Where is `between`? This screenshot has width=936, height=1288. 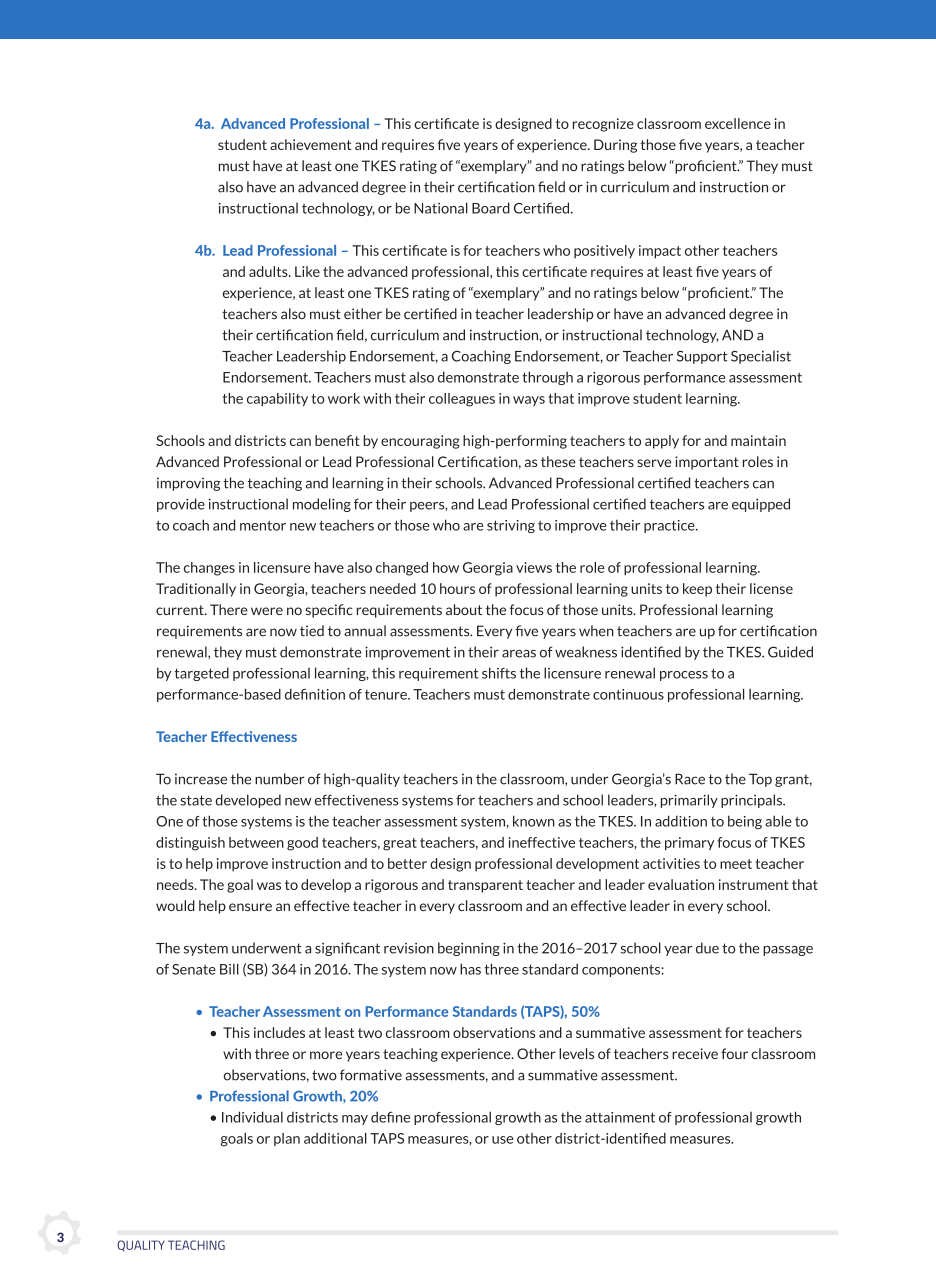 between is located at coordinates (256, 842).
